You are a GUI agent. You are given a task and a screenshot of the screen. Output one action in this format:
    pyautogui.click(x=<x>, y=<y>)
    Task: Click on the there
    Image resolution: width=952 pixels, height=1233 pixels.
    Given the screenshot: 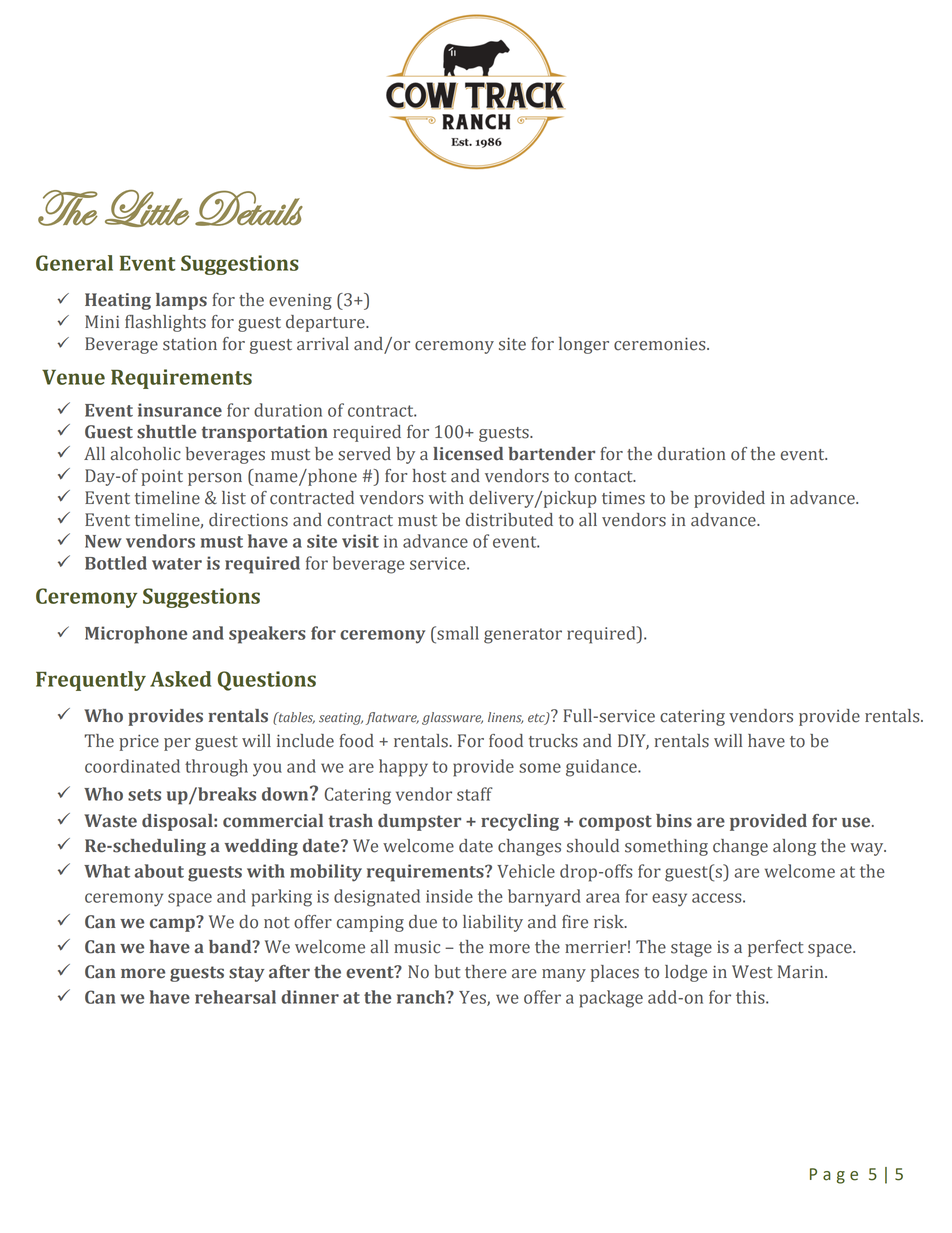 What is the action you would take?
    pyautogui.click(x=486, y=972)
